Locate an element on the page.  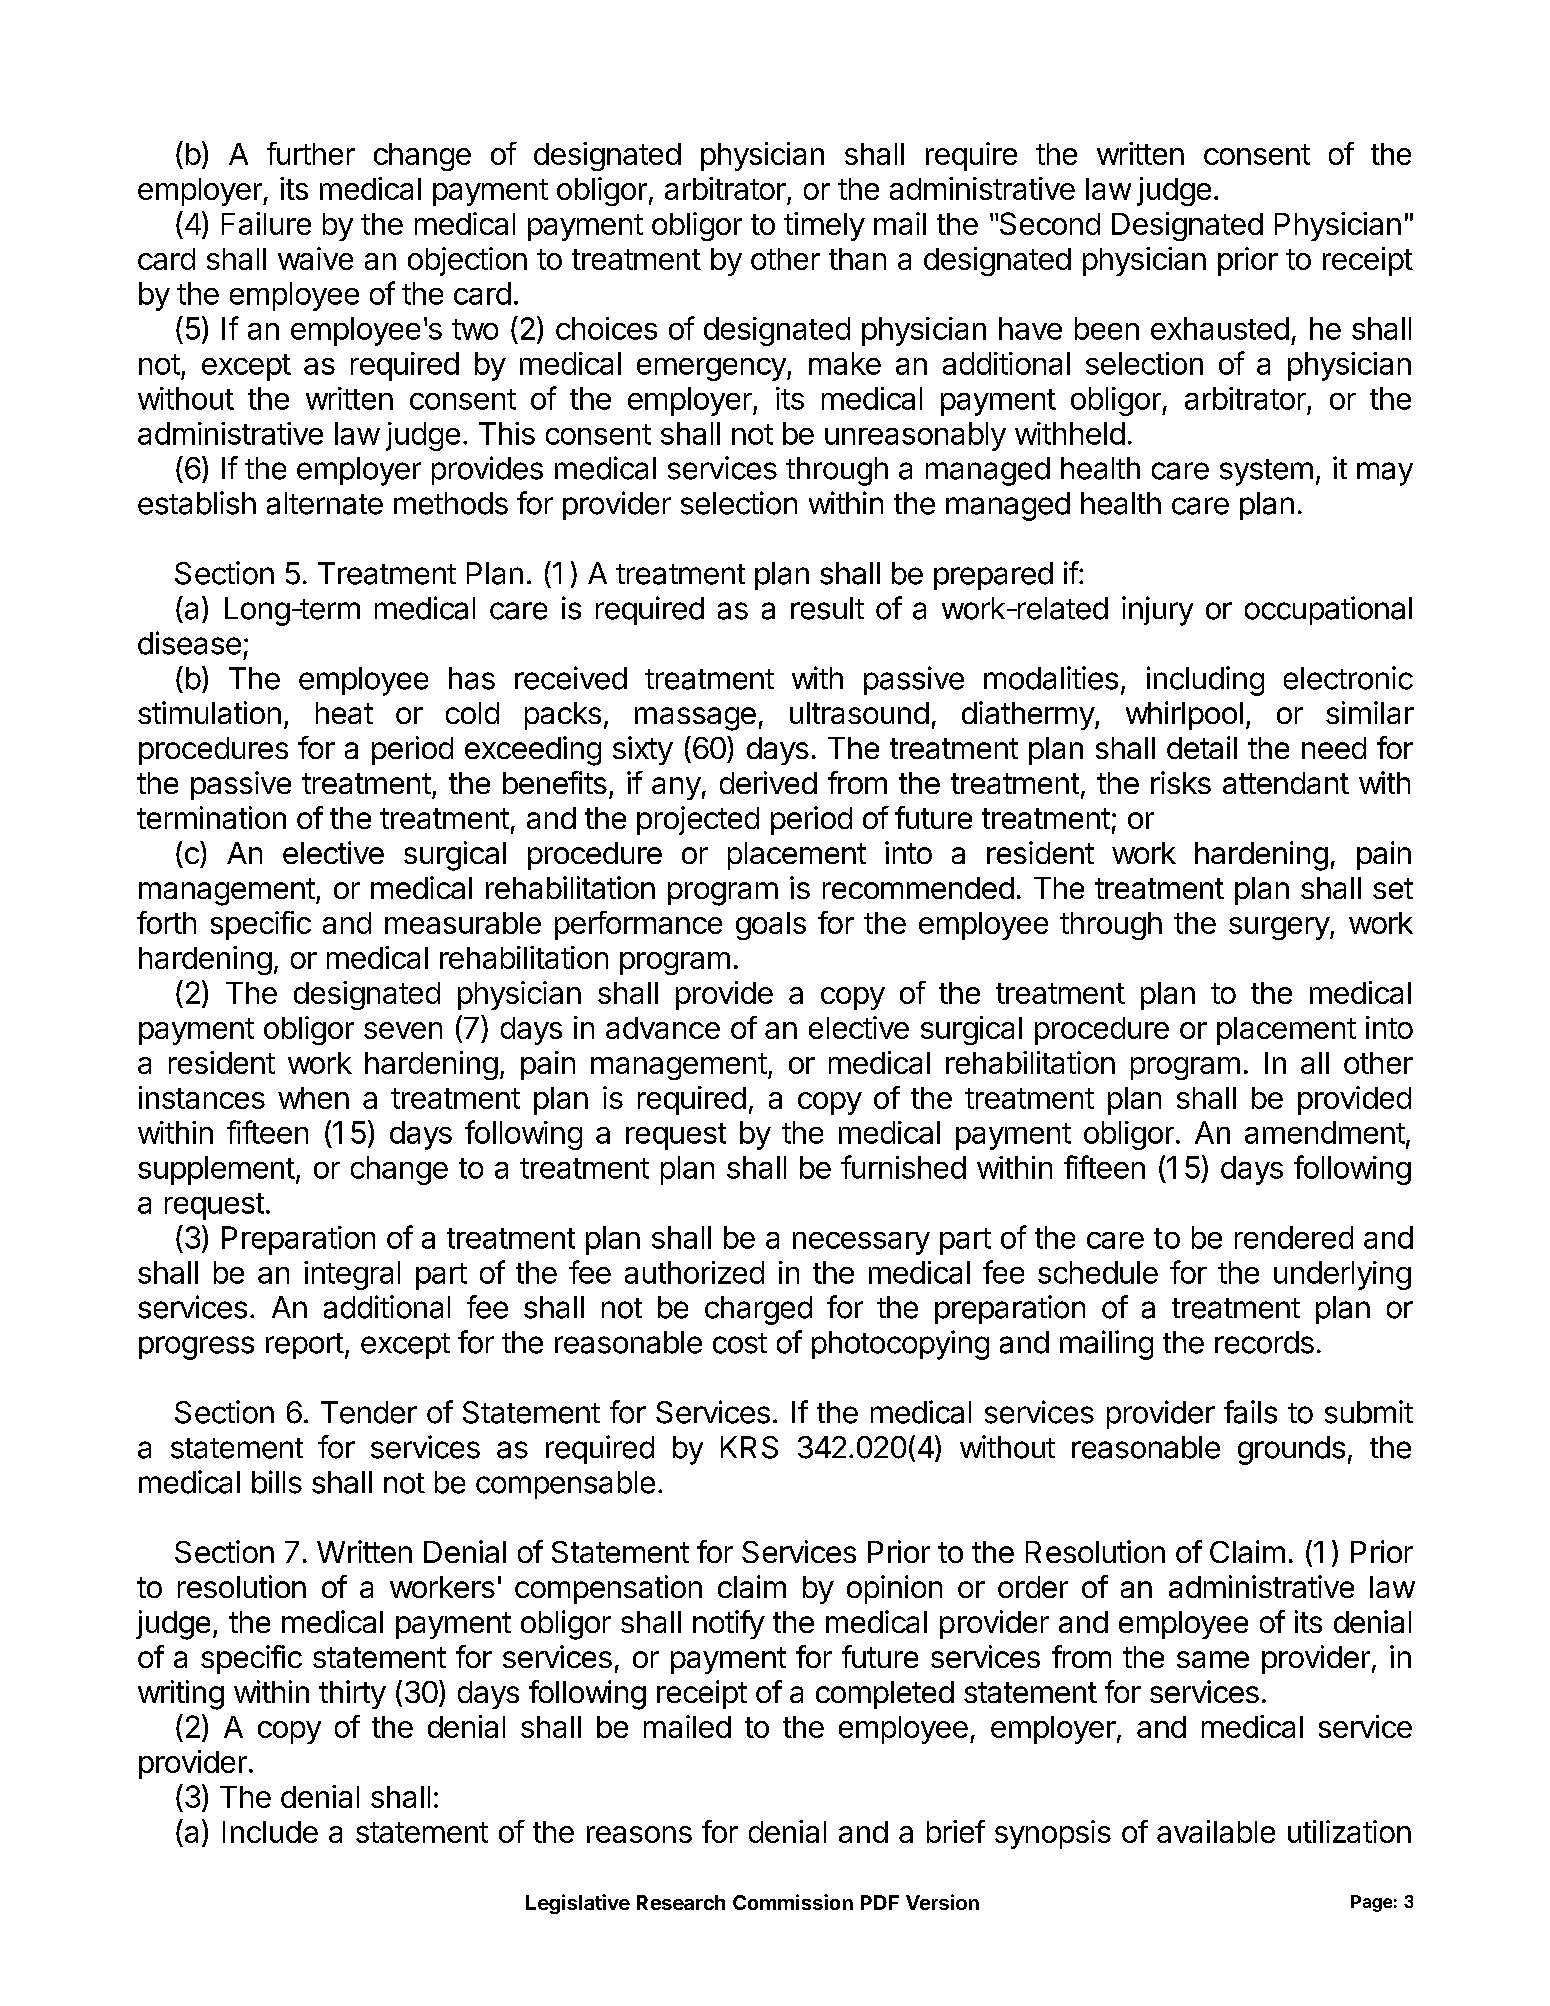
exhausted is located at coordinates (1220, 328).
